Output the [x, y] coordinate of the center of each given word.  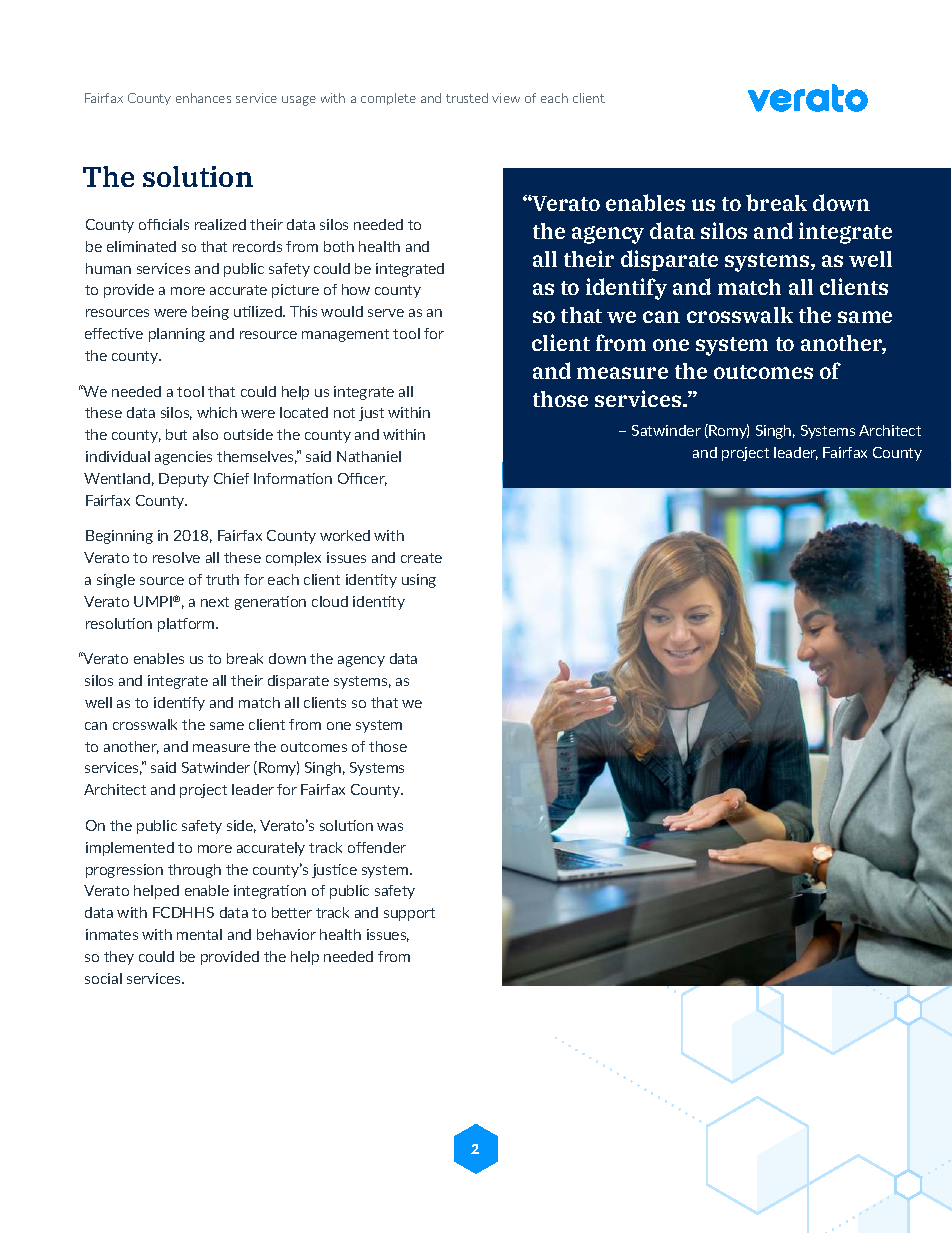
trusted [467, 98]
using [419, 581]
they [119, 958]
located [304, 412]
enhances [203, 98]
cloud [330, 601]
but [176, 434]
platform [187, 625]
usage [299, 101]
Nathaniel [369, 456]
